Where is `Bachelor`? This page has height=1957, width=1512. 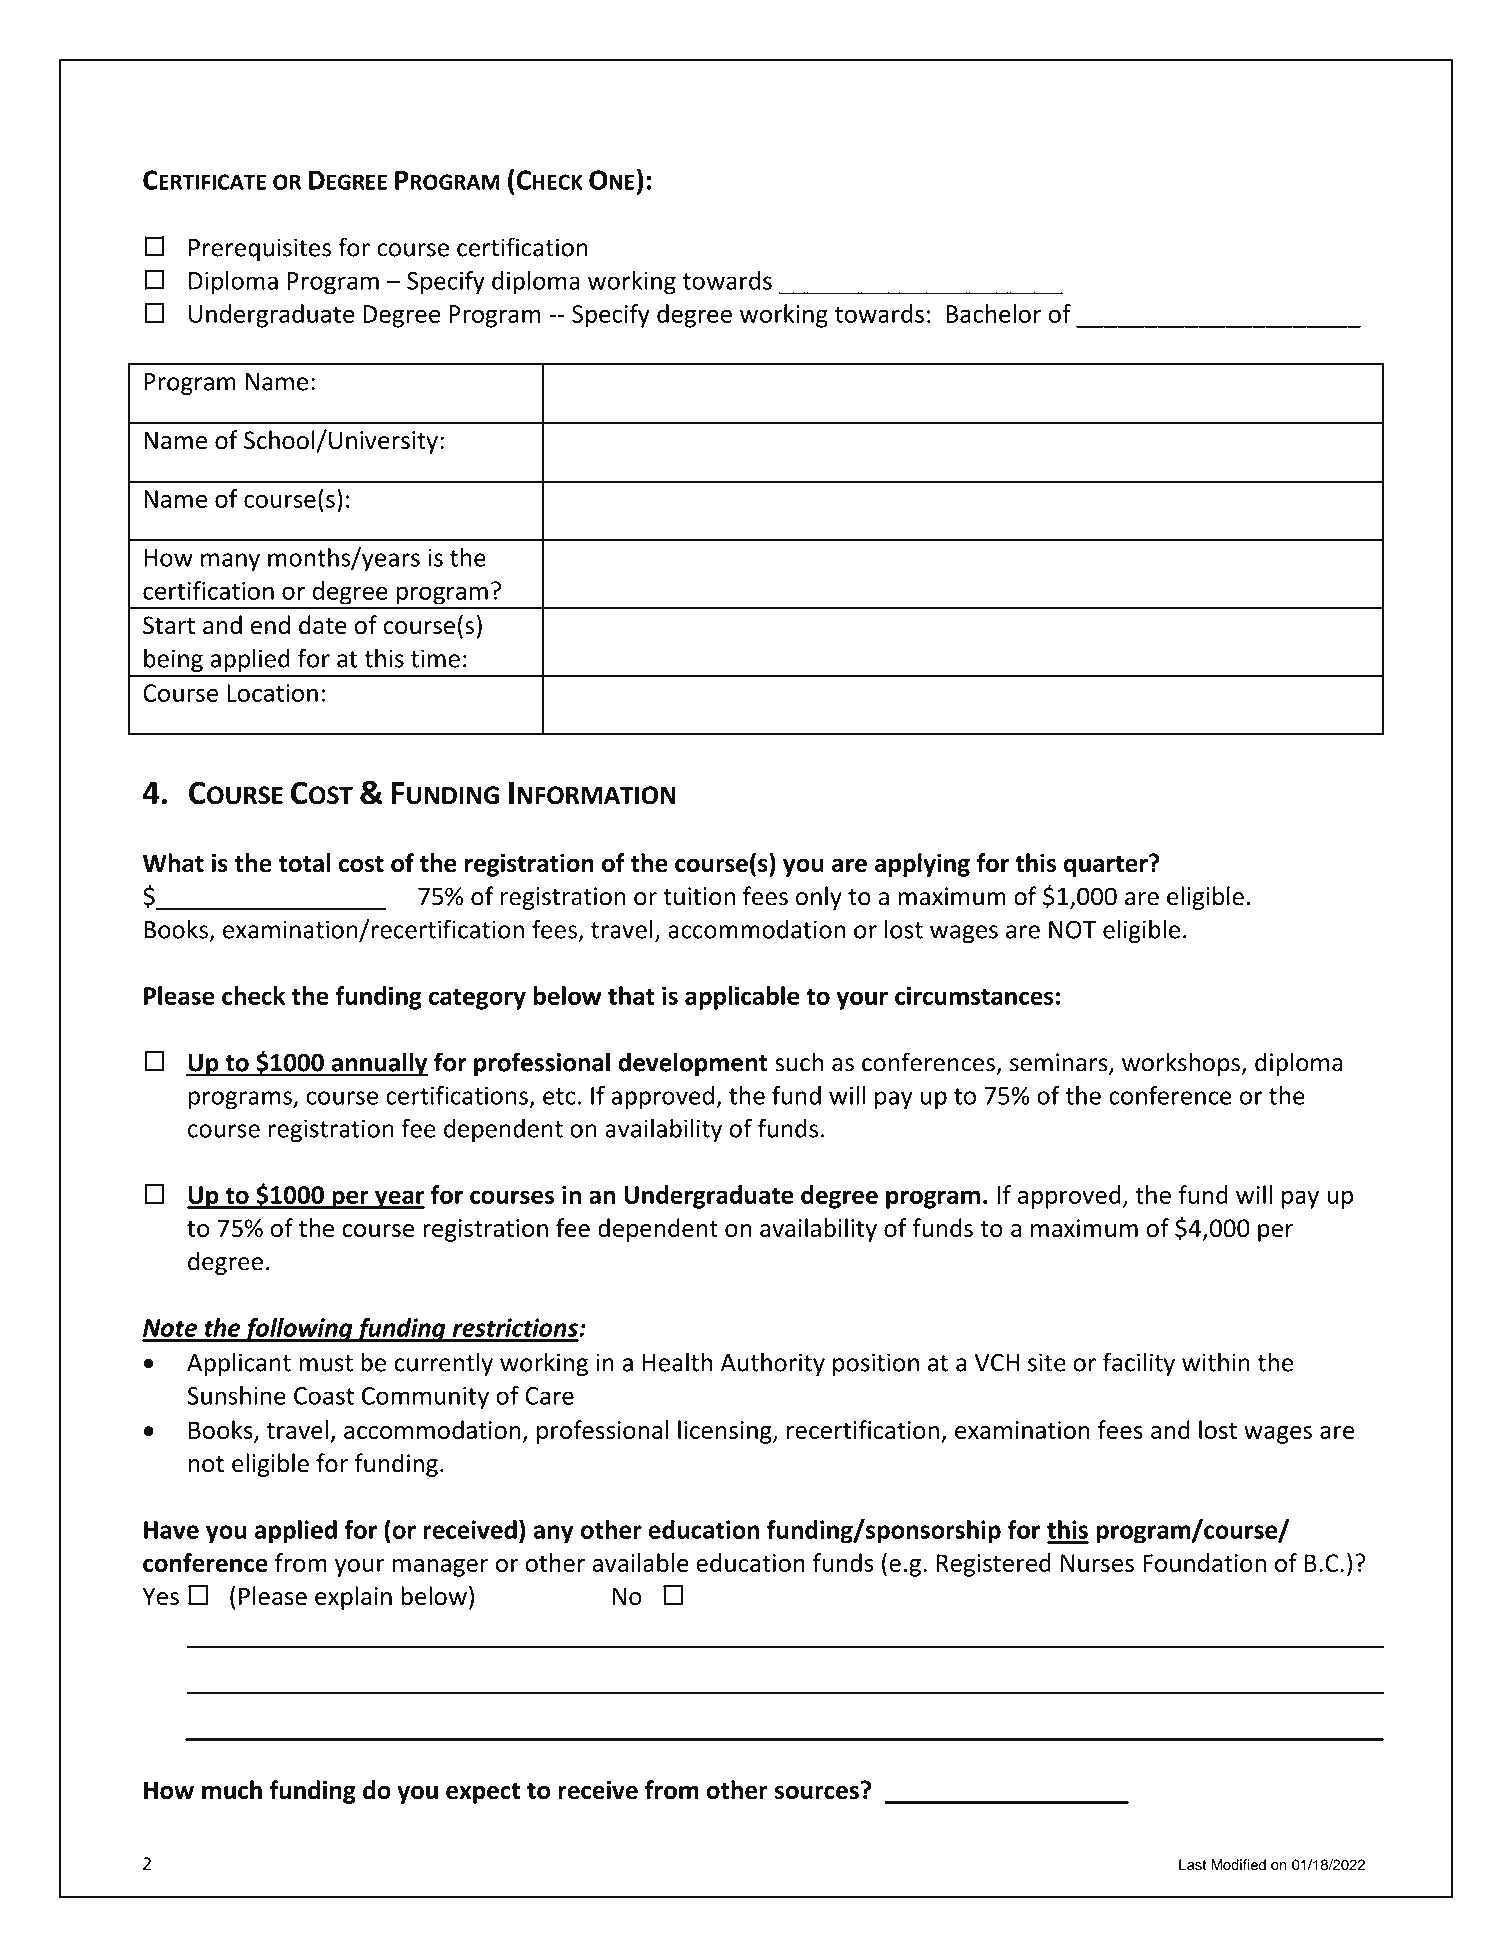 Bachelor is located at coordinates (994, 313).
